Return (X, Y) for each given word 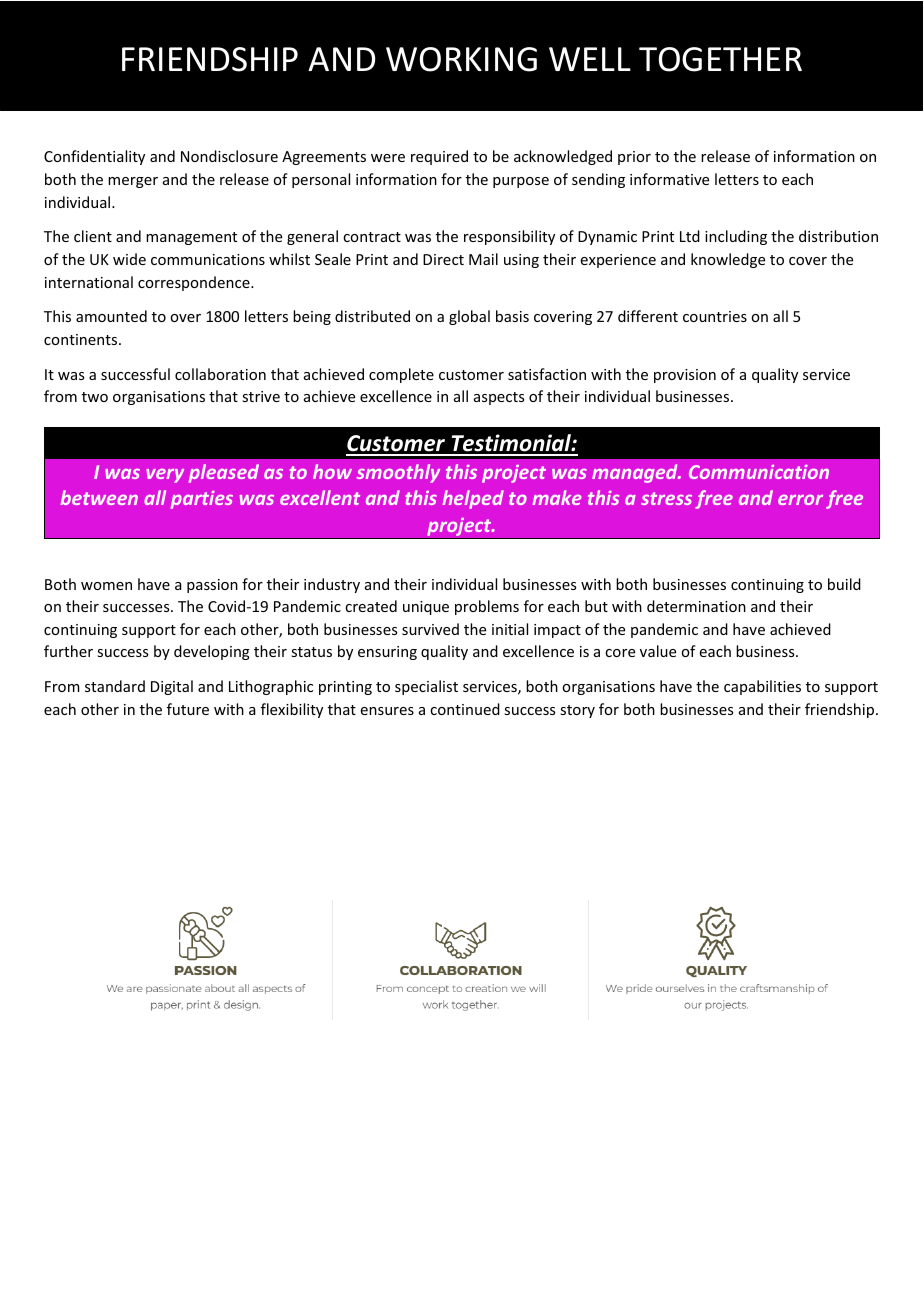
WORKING (461, 59)
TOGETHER (720, 59)
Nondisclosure (229, 156)
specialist (426, 687)
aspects (499, 398)
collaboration (220, 374)
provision (685, 376)
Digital (172, 687)
